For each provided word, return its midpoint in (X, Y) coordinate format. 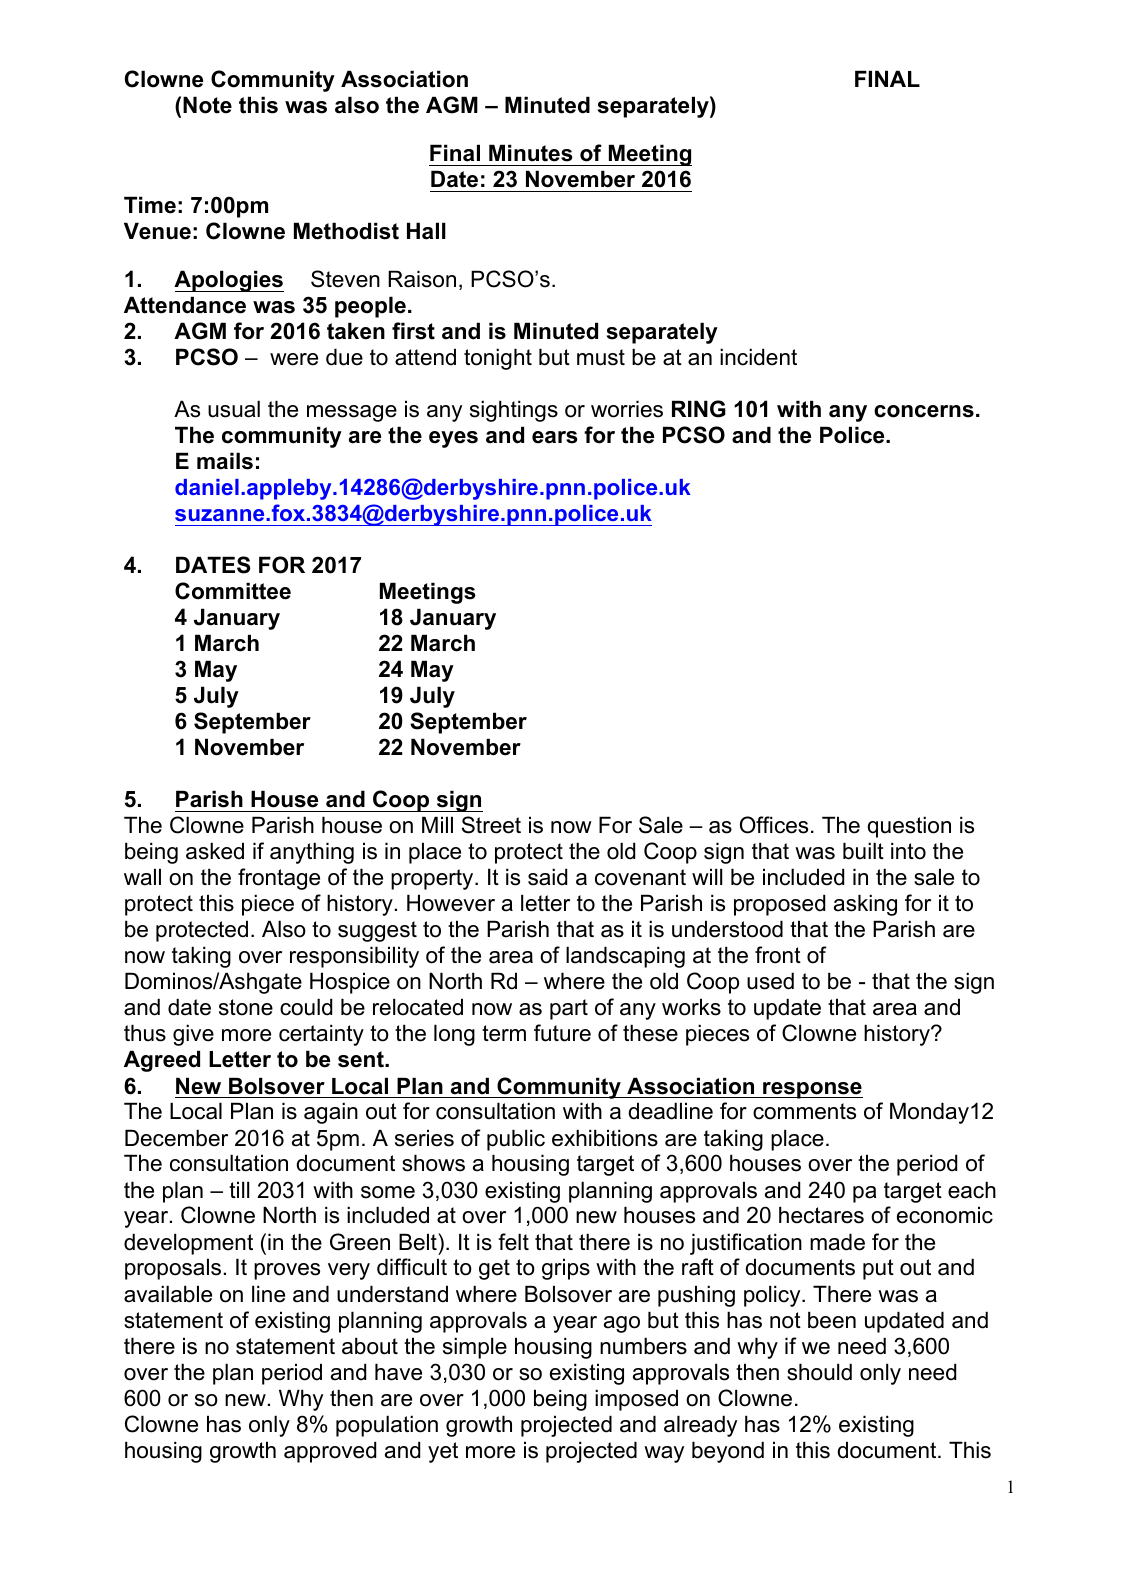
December (176, 1138)
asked (215, 851)
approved (330, 1452)
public (516, 1140)
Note (207, 105)
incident (758, 357)
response (812, 1090)
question (909, 827)
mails (225, 461)
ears (555, 437)
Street (491, 825)
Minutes (531, 153)
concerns (924, 411)
